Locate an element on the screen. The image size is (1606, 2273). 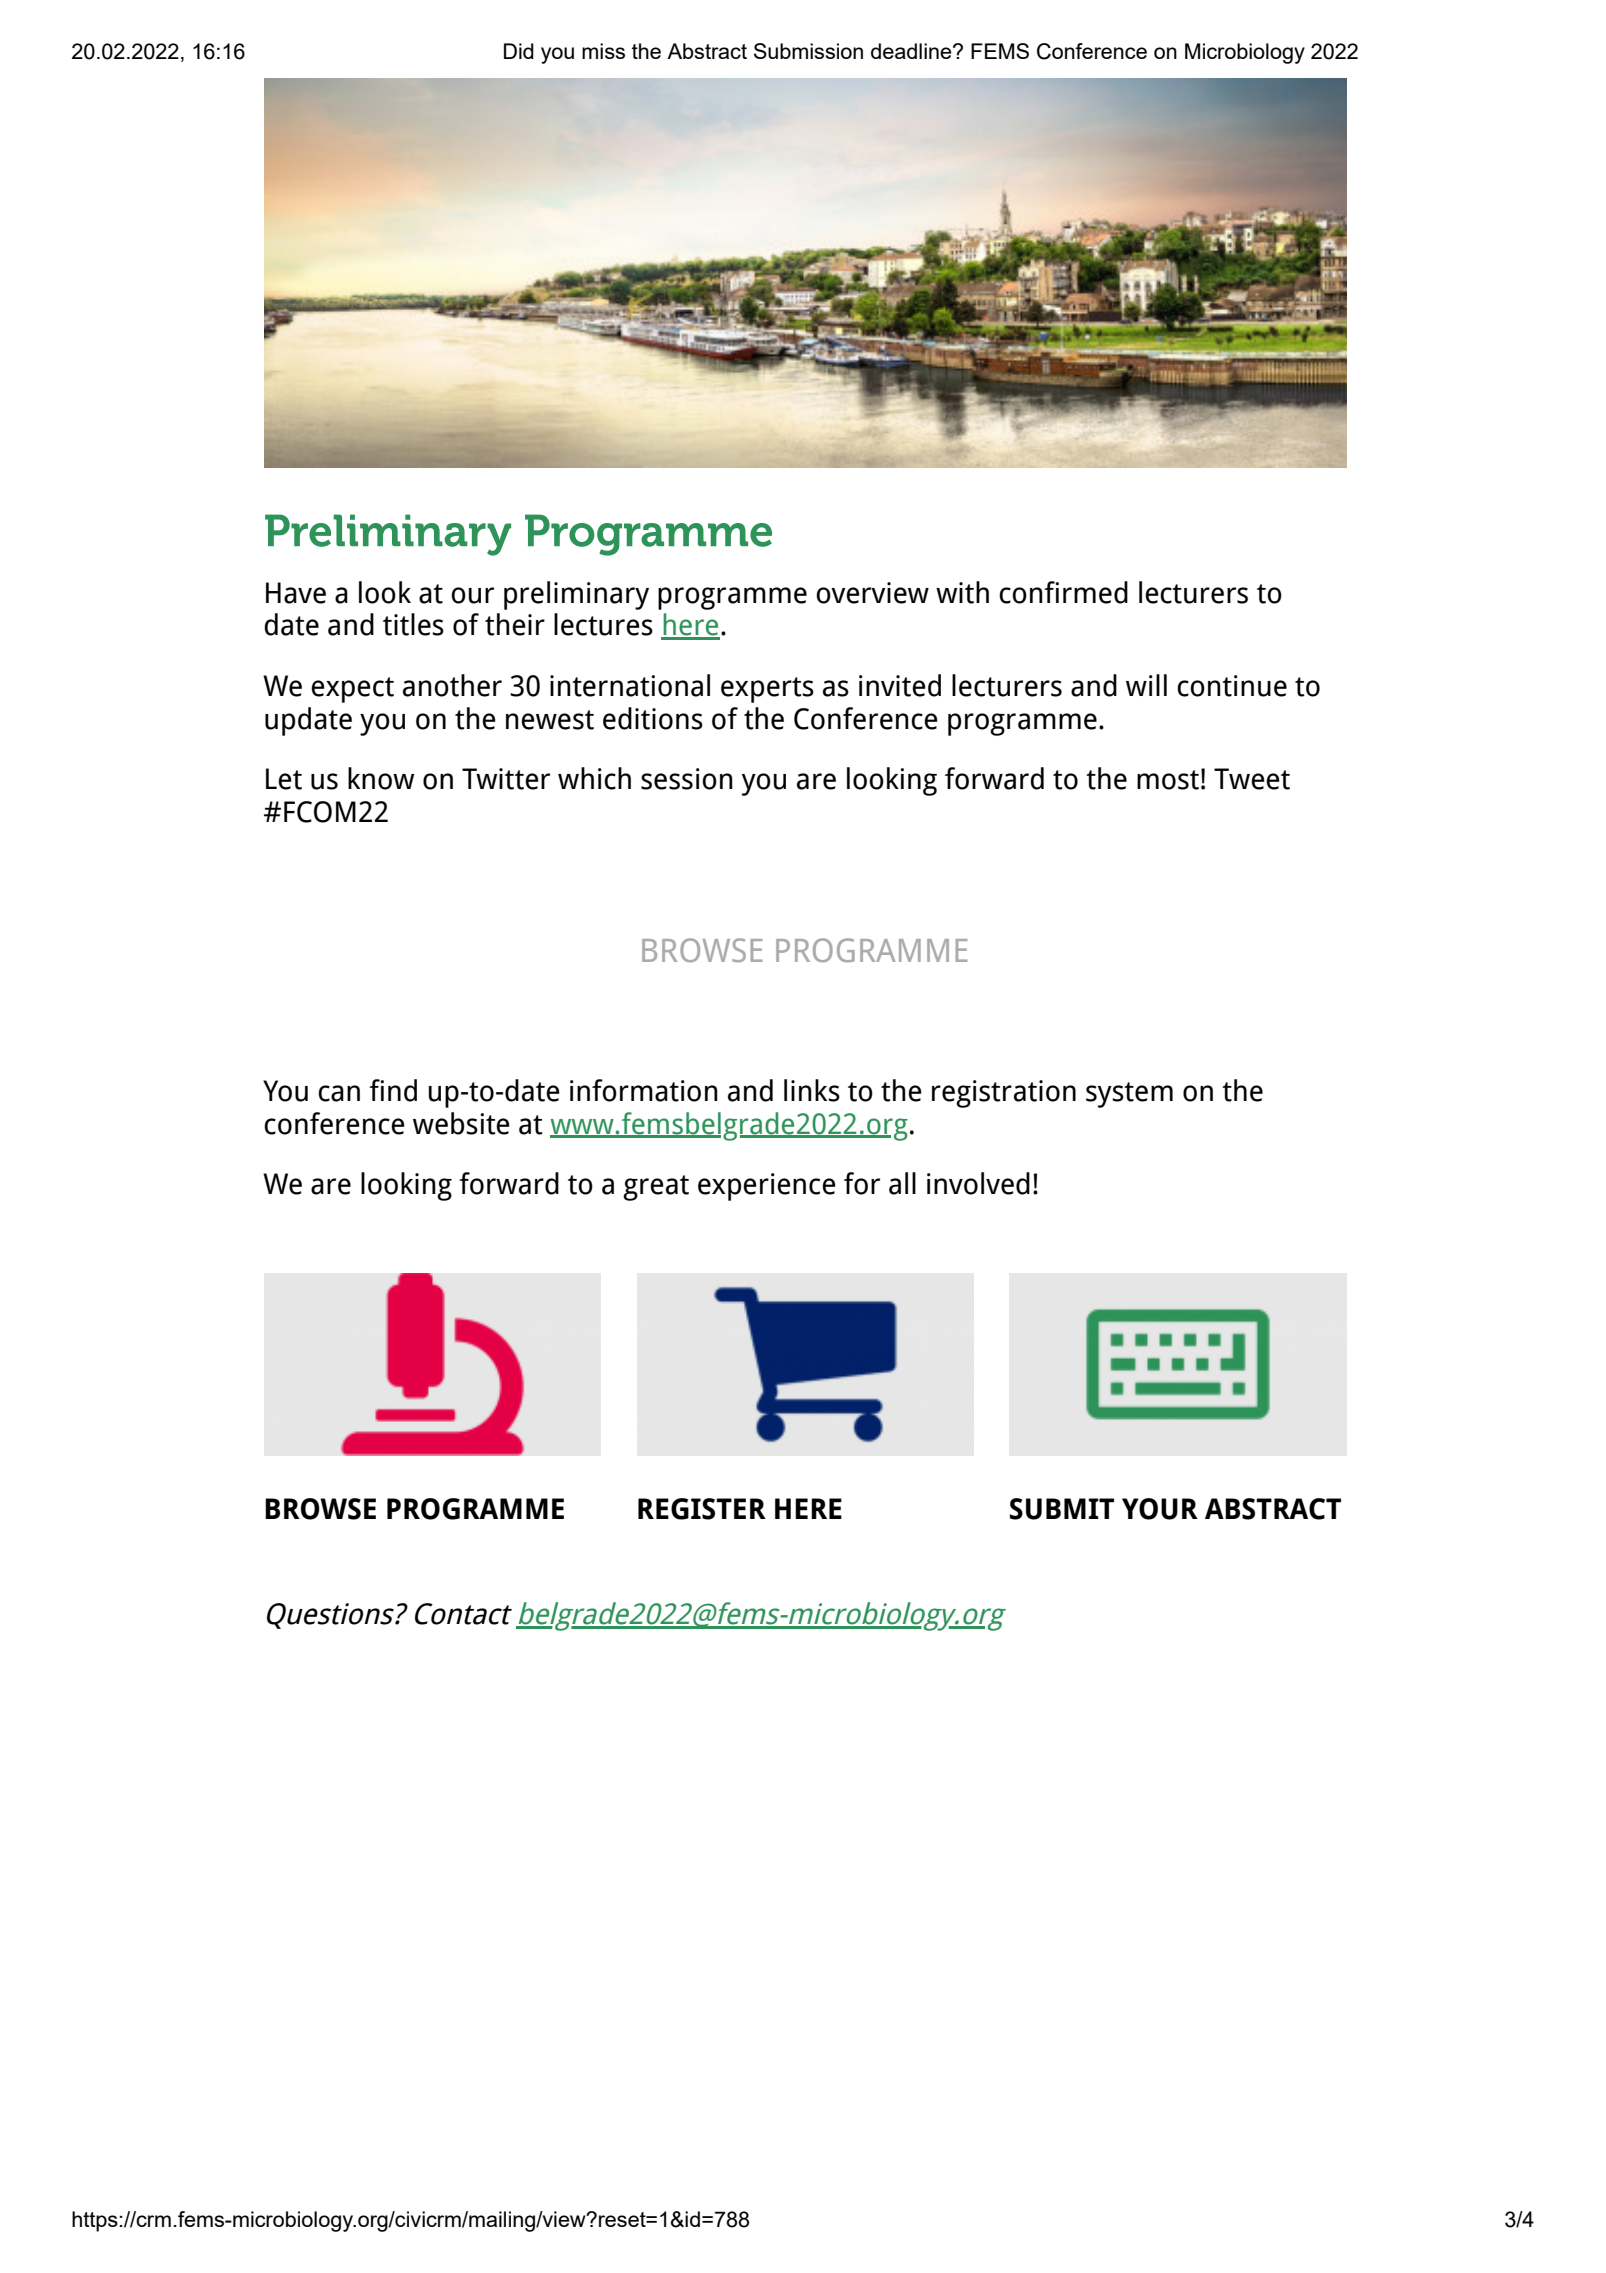
deadline is located at coordinates (912, 51).
